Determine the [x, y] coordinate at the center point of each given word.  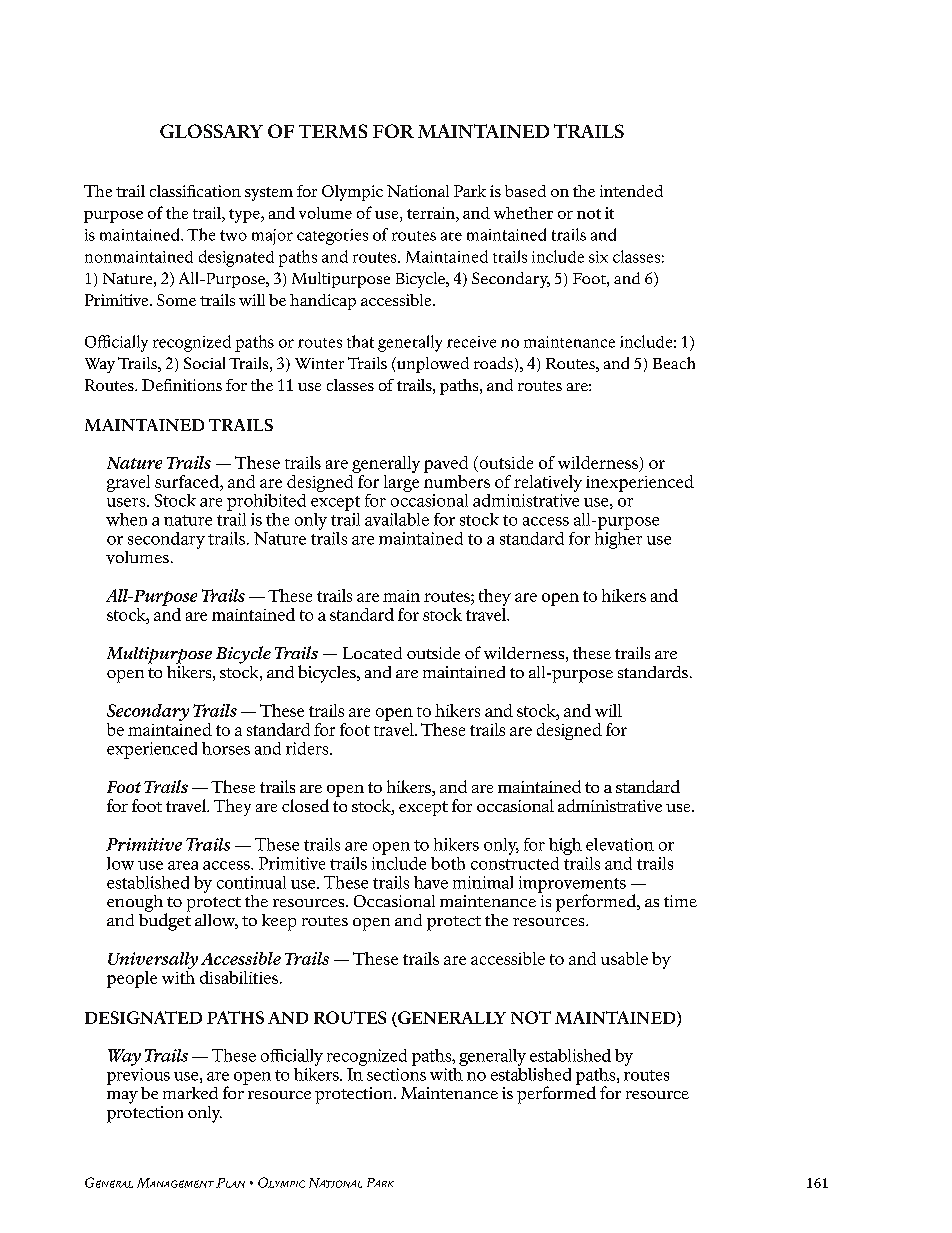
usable [624, 958]
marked [190, 1093]
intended [631, 191]
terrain [432, 214]
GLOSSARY [211, 131]
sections [396, 1074]
